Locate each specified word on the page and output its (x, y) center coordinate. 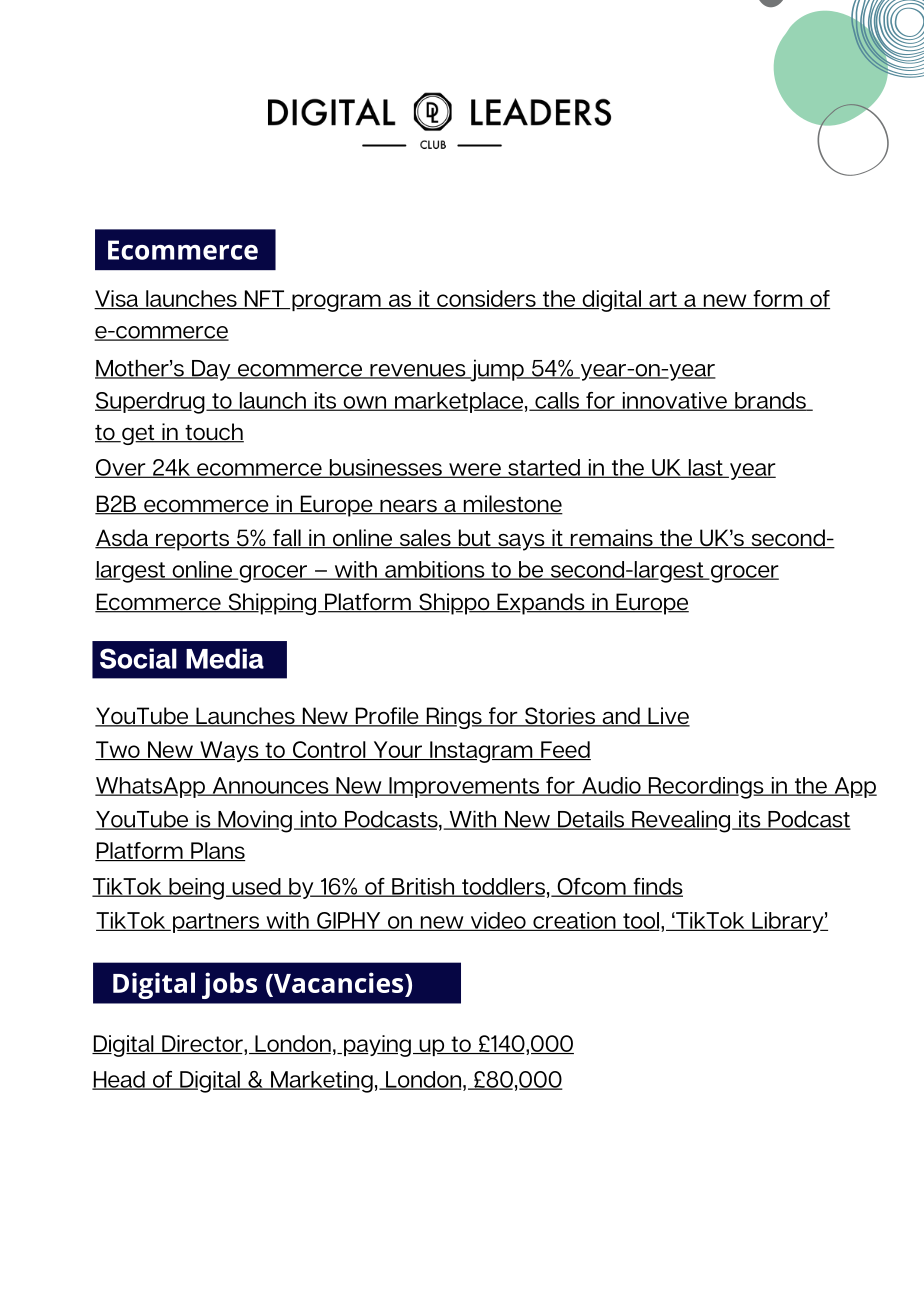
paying (377, 1046)
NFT (264, 299)
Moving (254, 821)
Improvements (464, 787)
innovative (674, 401)
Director (202, 1044)
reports (193, 541)
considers (486, 299)
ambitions (435, 570)
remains (611, 539)
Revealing (681, 821)
